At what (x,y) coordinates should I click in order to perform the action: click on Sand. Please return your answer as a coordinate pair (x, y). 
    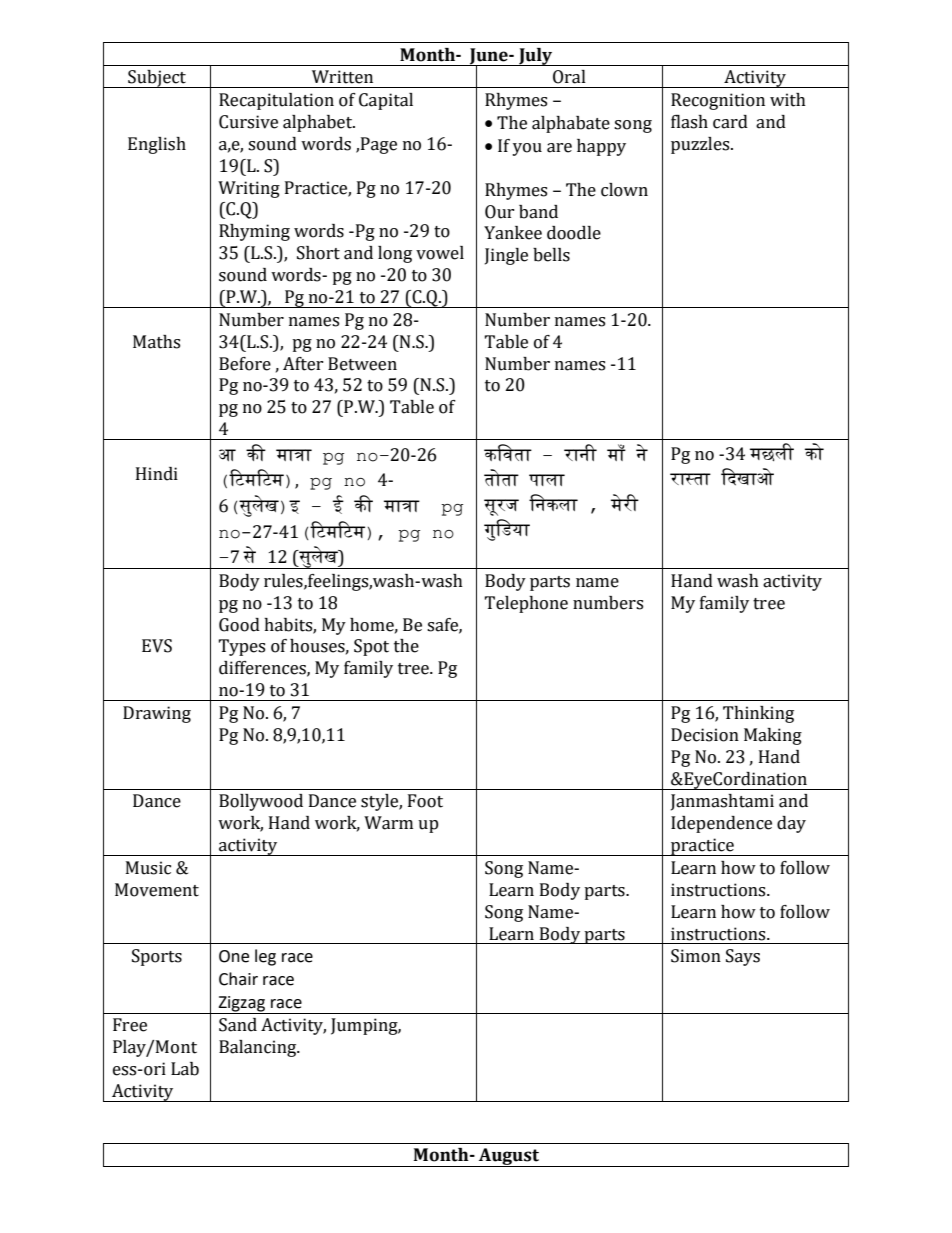
    Looking at the image, I should click on (238, 1025).
